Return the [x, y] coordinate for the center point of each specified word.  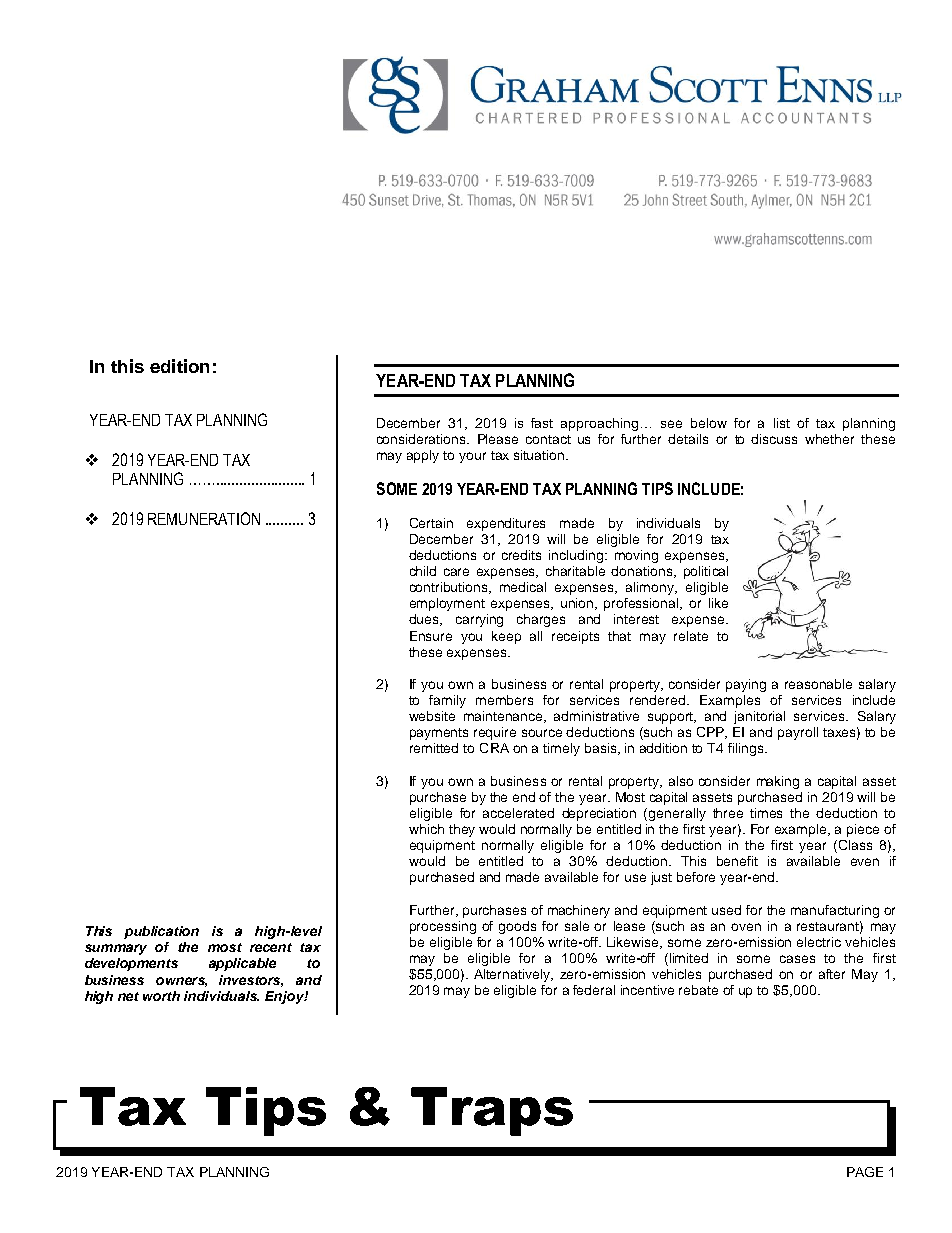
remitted [434, 748]
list [782, 423]
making [778, 782]
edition [179, 366]
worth [161, 996]
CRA [494, 748]
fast [542, 423]
